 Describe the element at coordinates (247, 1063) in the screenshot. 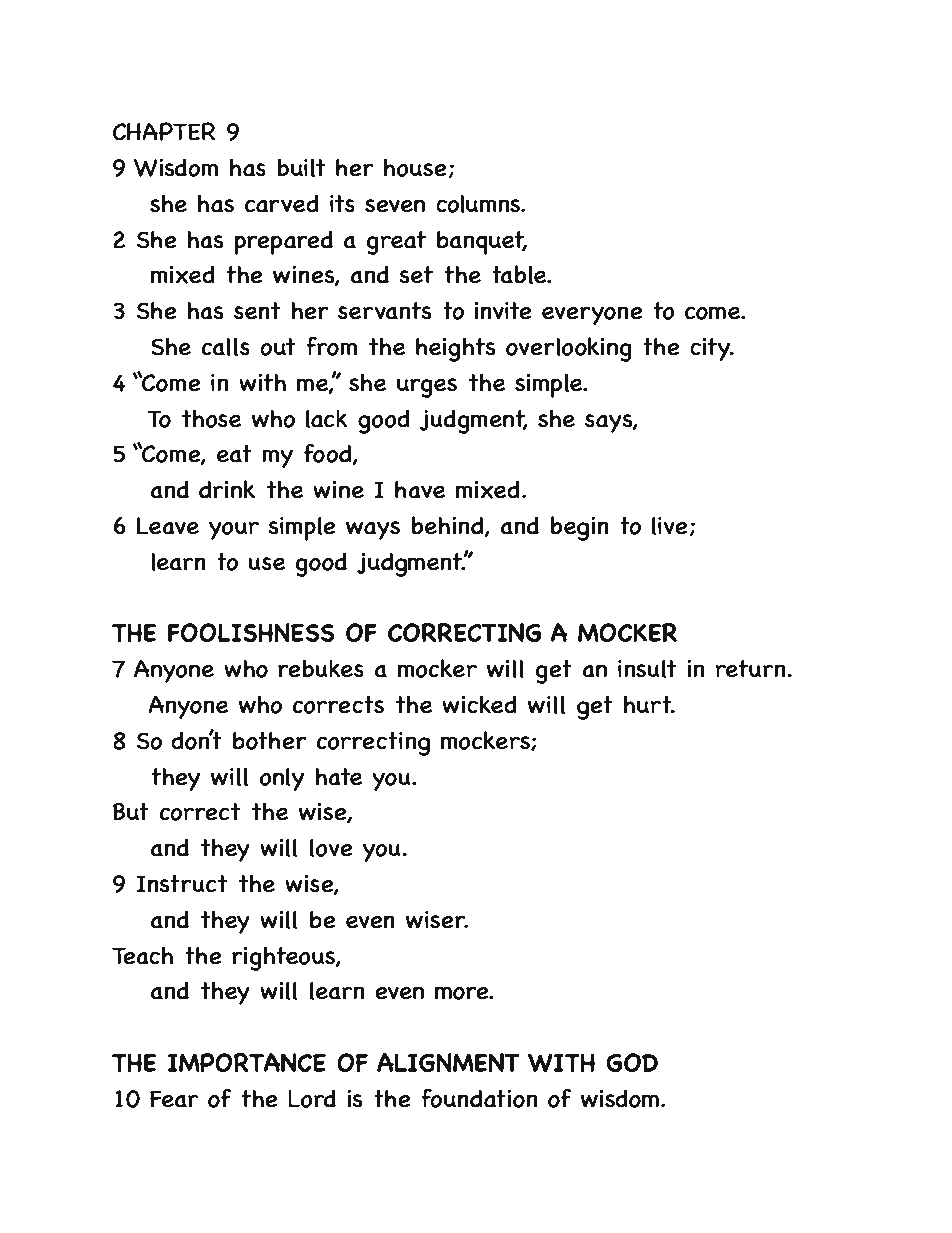

I see `IMPORTANCE` at that location.
